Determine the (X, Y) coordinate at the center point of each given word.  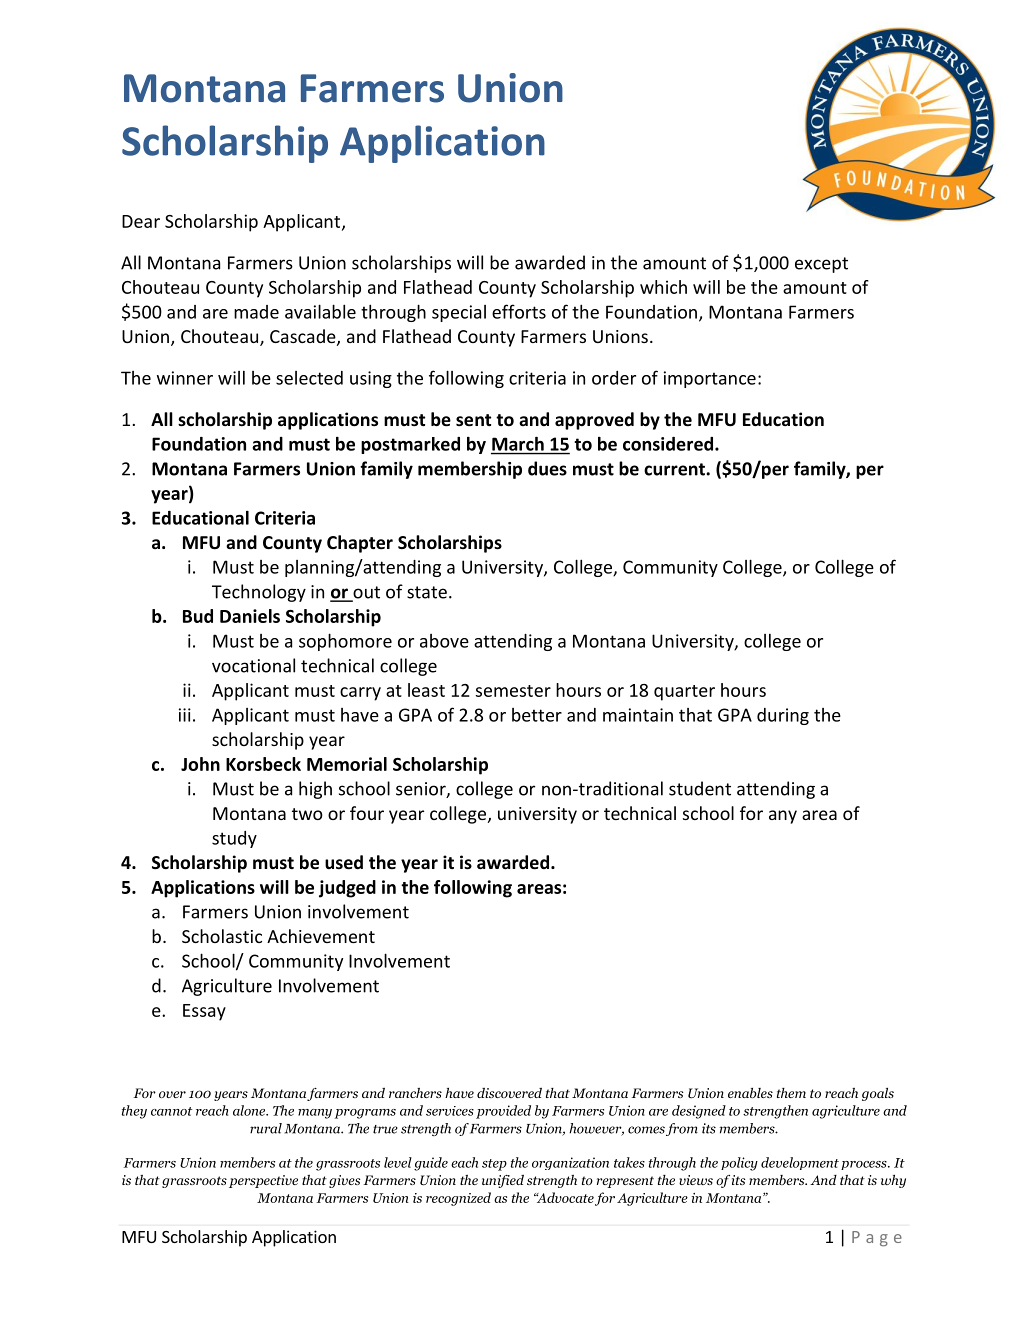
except (821, 265)
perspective (263, 1181)
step (494, 1165)
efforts (519, 311)
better (537, 715)
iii (185, 715)
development (800, 1163)
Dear (141, 221)
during (783, 716)
